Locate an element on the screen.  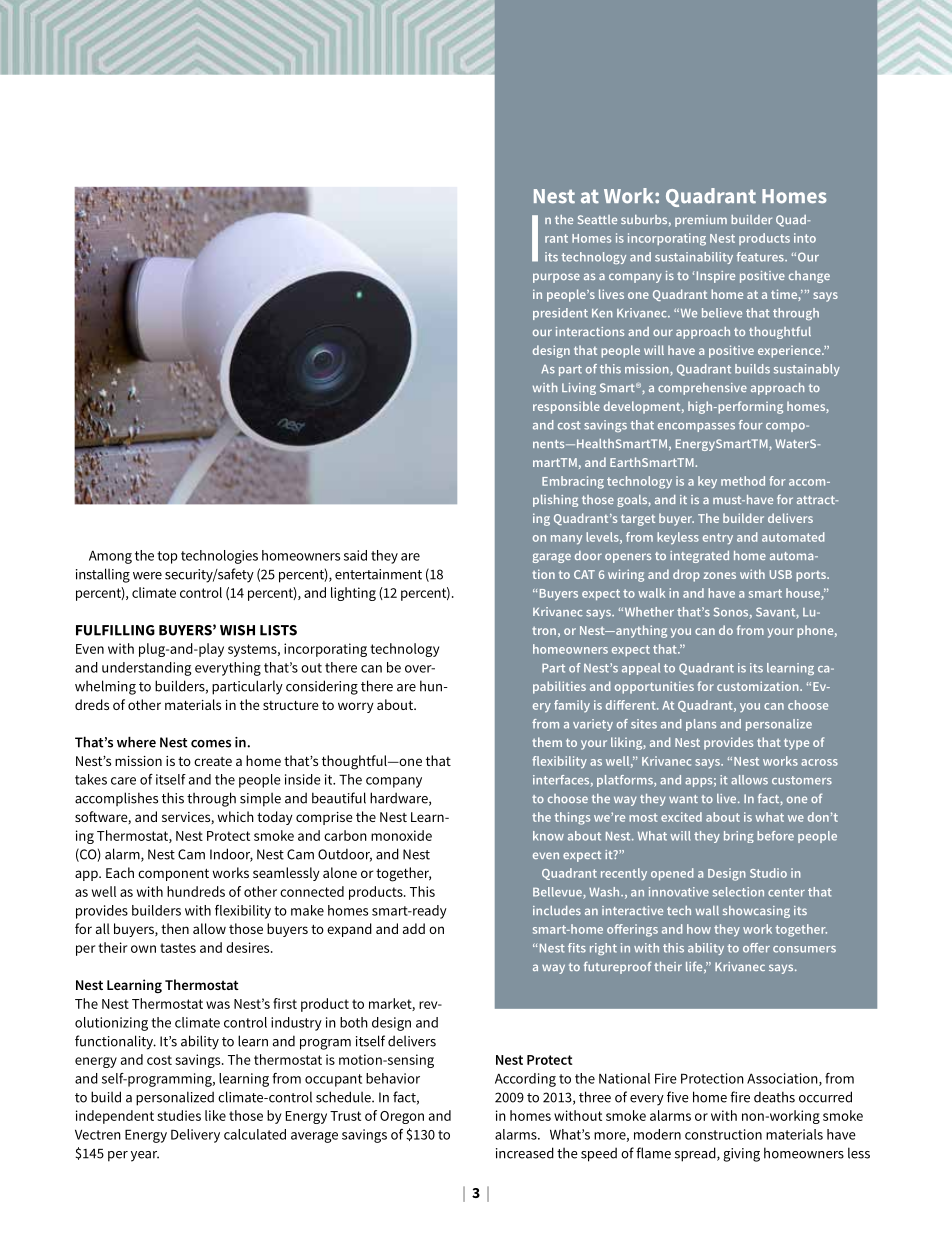
Oregon is located at coordinates (402, 1117).
